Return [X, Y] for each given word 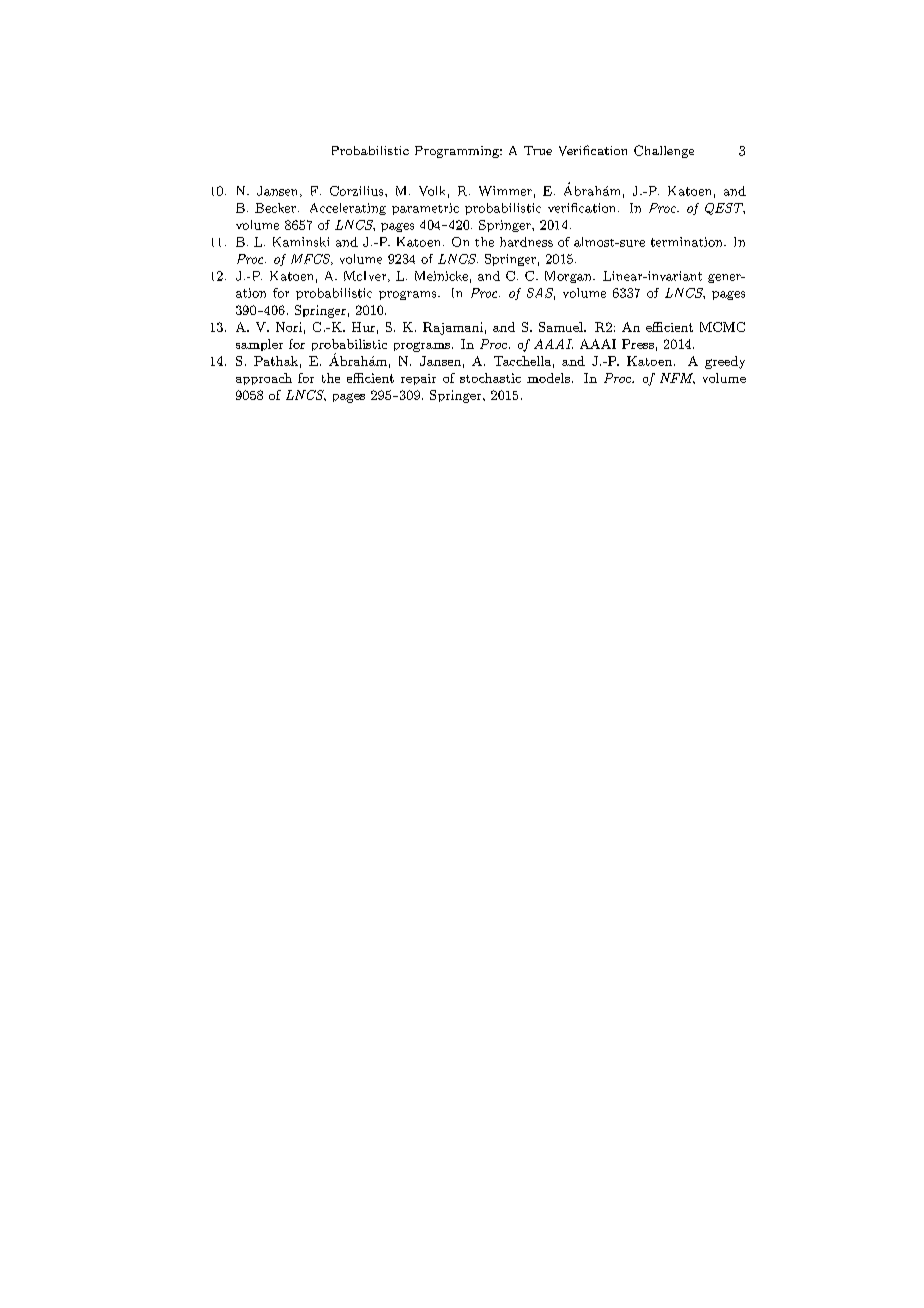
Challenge [664, 151]
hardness [526, 242]
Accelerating [348, 209]
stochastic [490, 378]
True [538, 150]
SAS [541, 294]
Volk [432, 191]
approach [264, 379]
